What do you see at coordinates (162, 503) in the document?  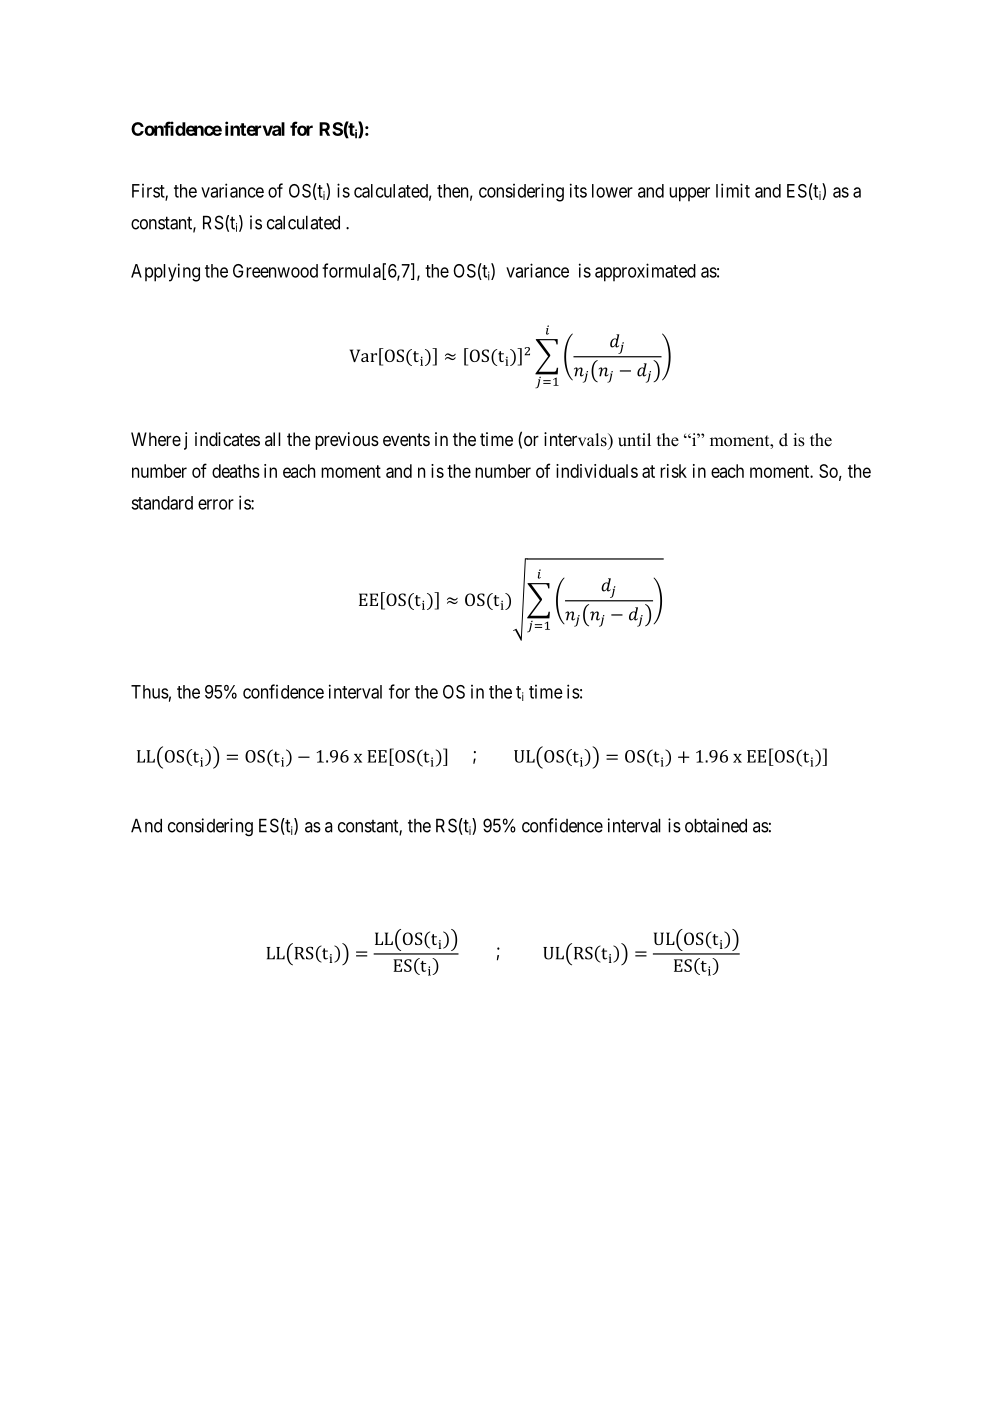 I see `standard` at bounding box center [162, 503].
